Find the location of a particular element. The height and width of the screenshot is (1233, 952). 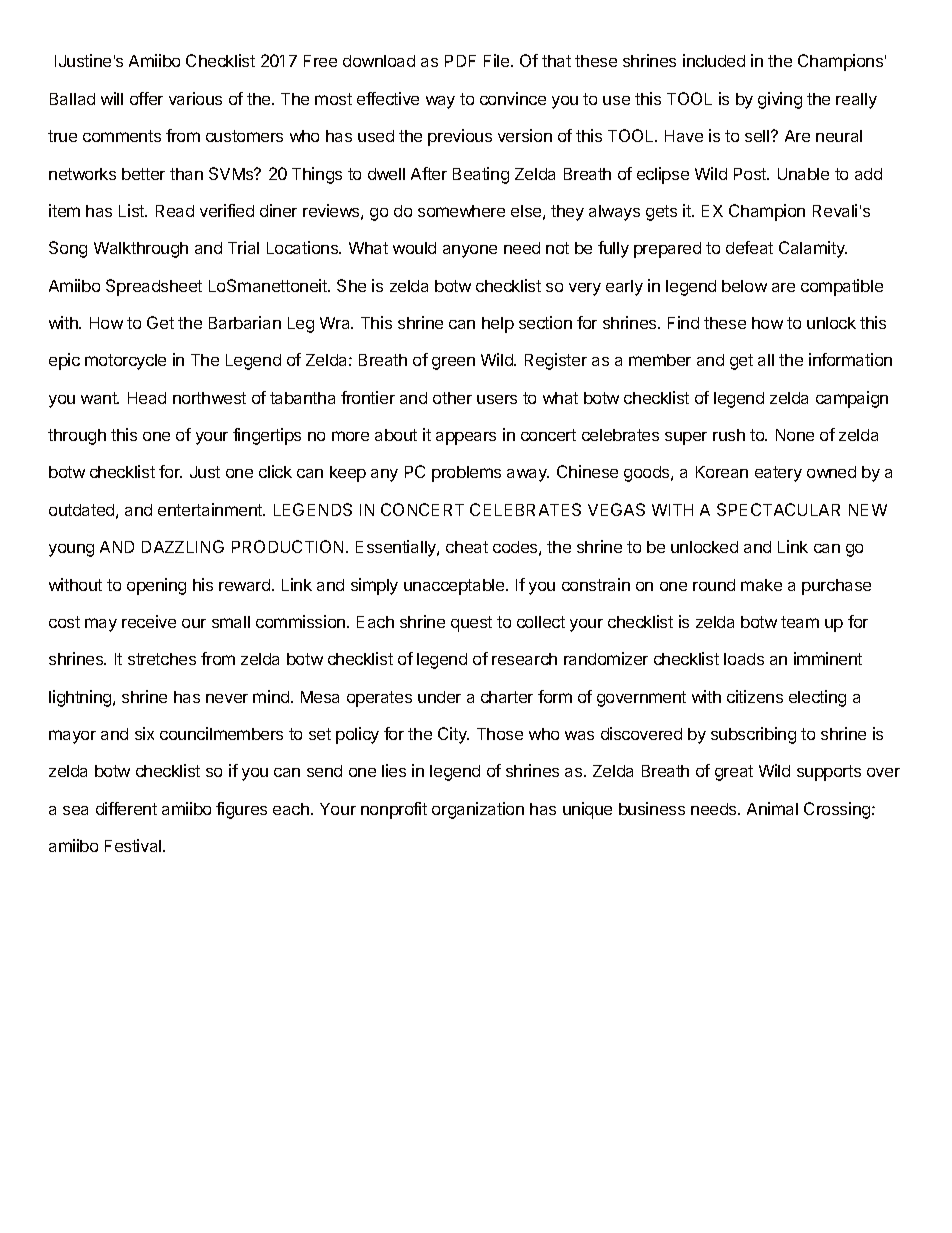

eatery is located at coordinates (778, 474).
